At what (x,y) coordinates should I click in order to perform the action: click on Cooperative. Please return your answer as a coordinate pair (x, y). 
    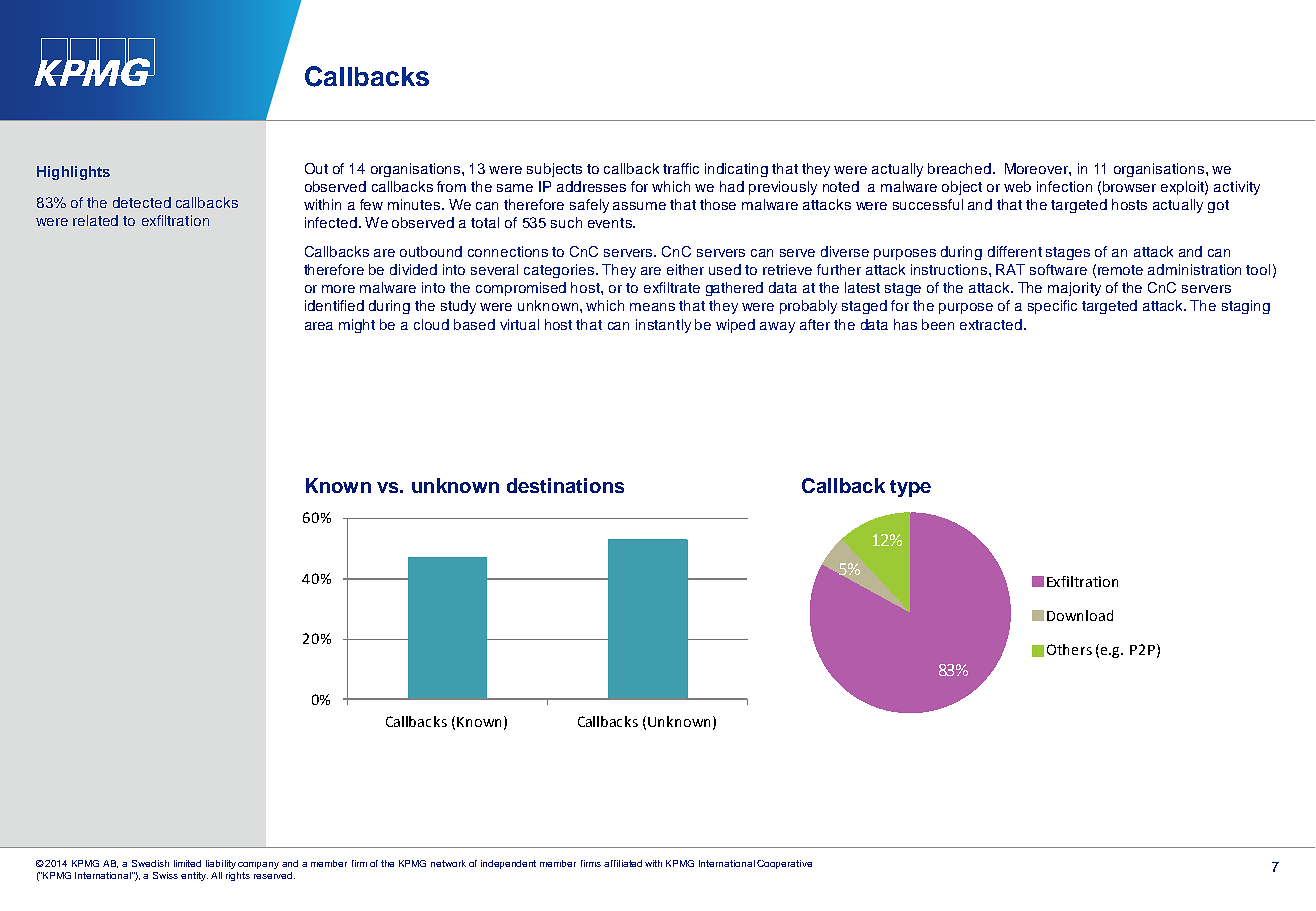
    Looking at the image, I should click on (784, 864).
